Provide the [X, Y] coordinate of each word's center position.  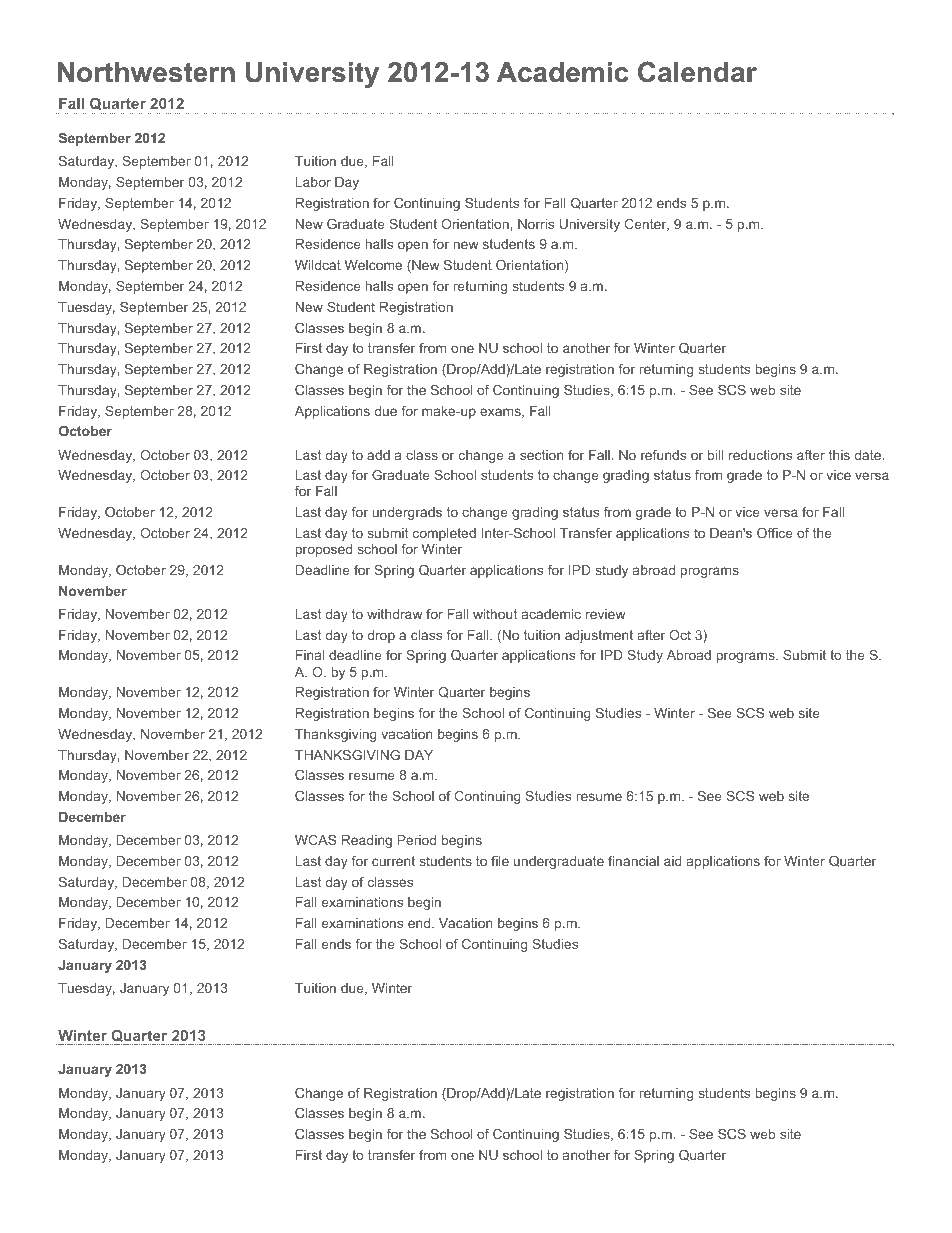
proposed [323, 550]
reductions [760, 455]
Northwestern [146, 72]
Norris [536, 224]
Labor [313, 182]
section [541, 455]
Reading [367, 841]
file [500, 861]
